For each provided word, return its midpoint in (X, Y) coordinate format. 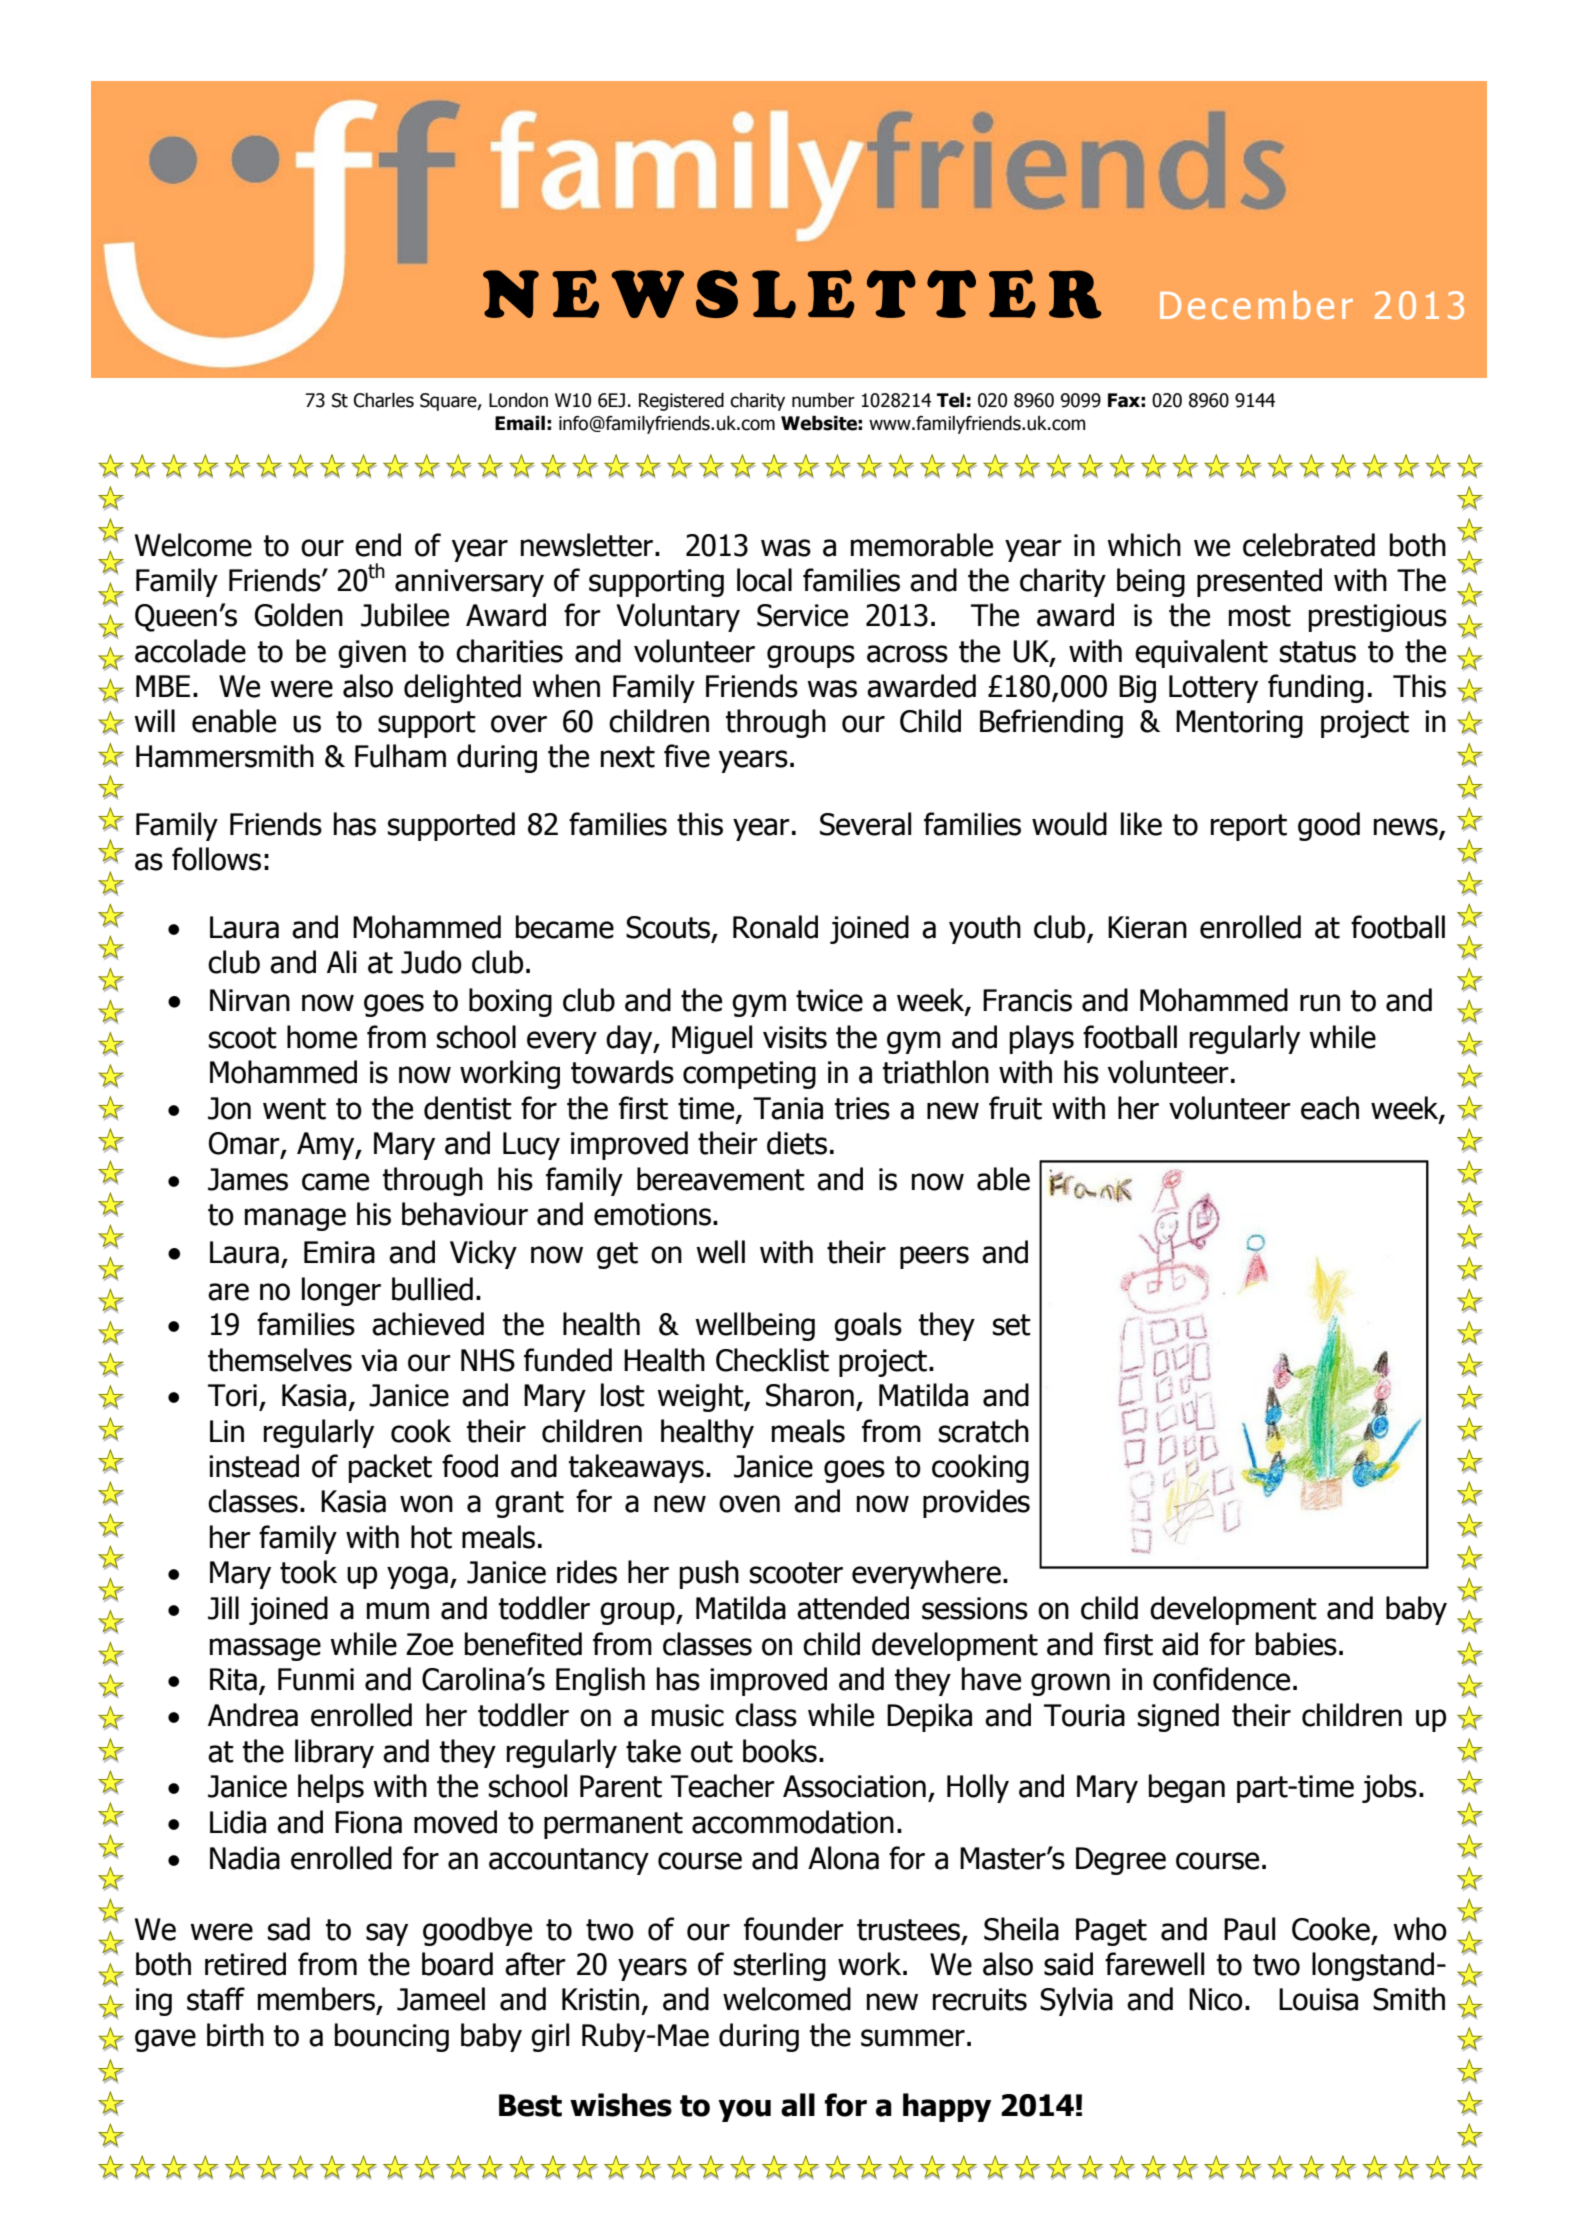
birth (235, 2035)
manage (295, 1219)
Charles (384, 400)
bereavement (721, 1179)
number (823, 400)
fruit (1015, 1108)
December (1256, 305)
